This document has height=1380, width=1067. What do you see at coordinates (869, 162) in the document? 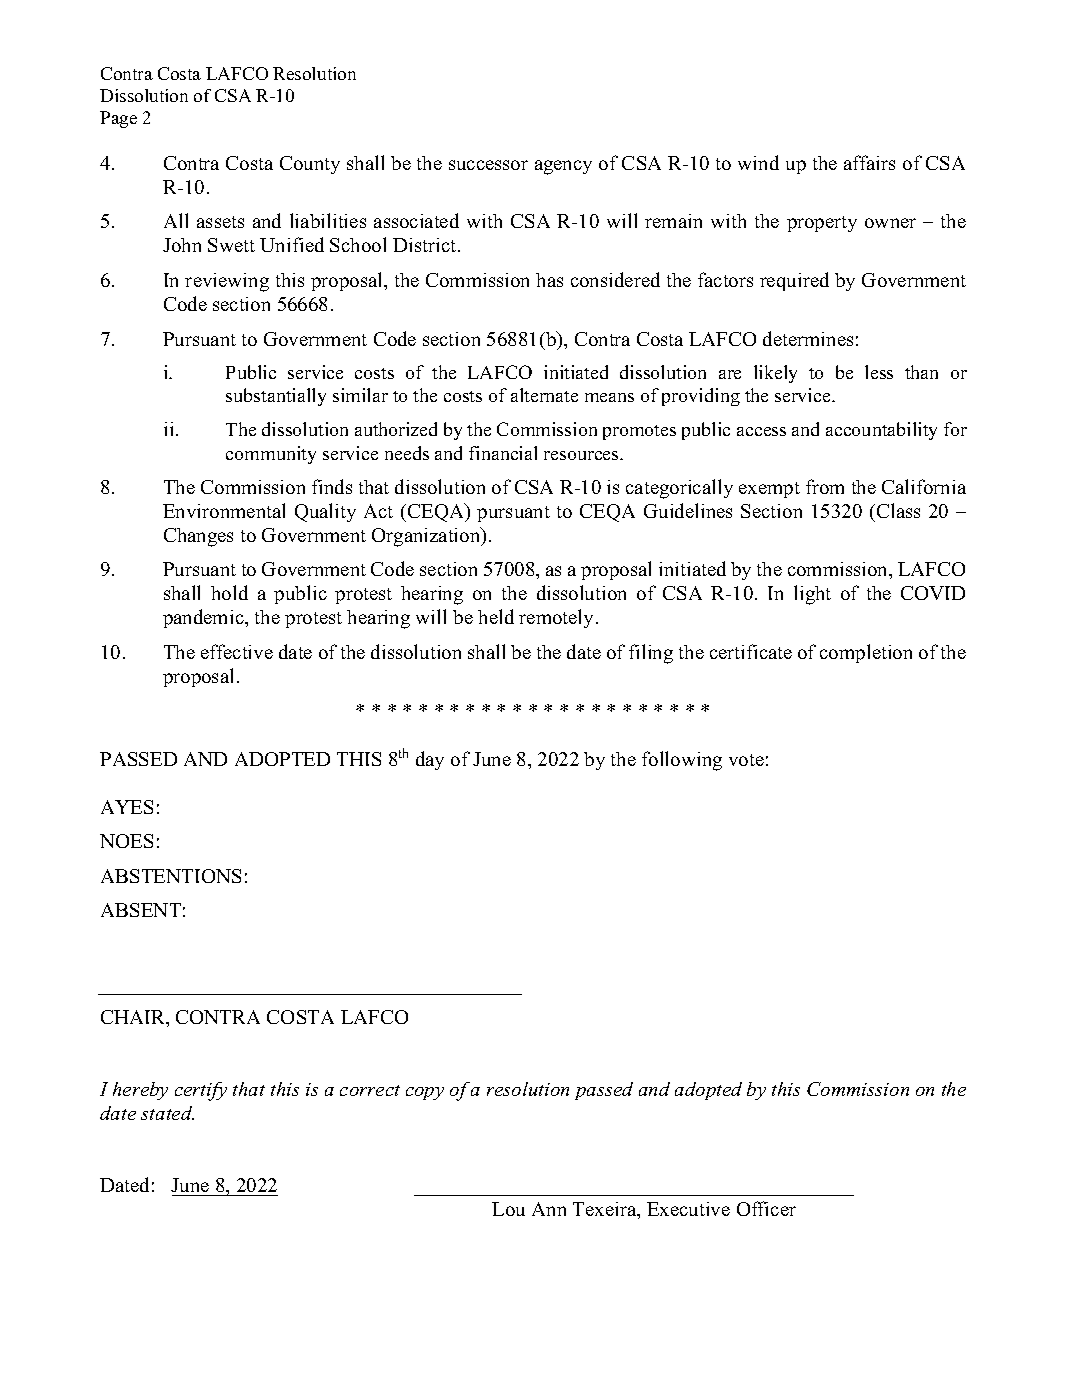
I see `affairs` at bounding box center [869, 162].
